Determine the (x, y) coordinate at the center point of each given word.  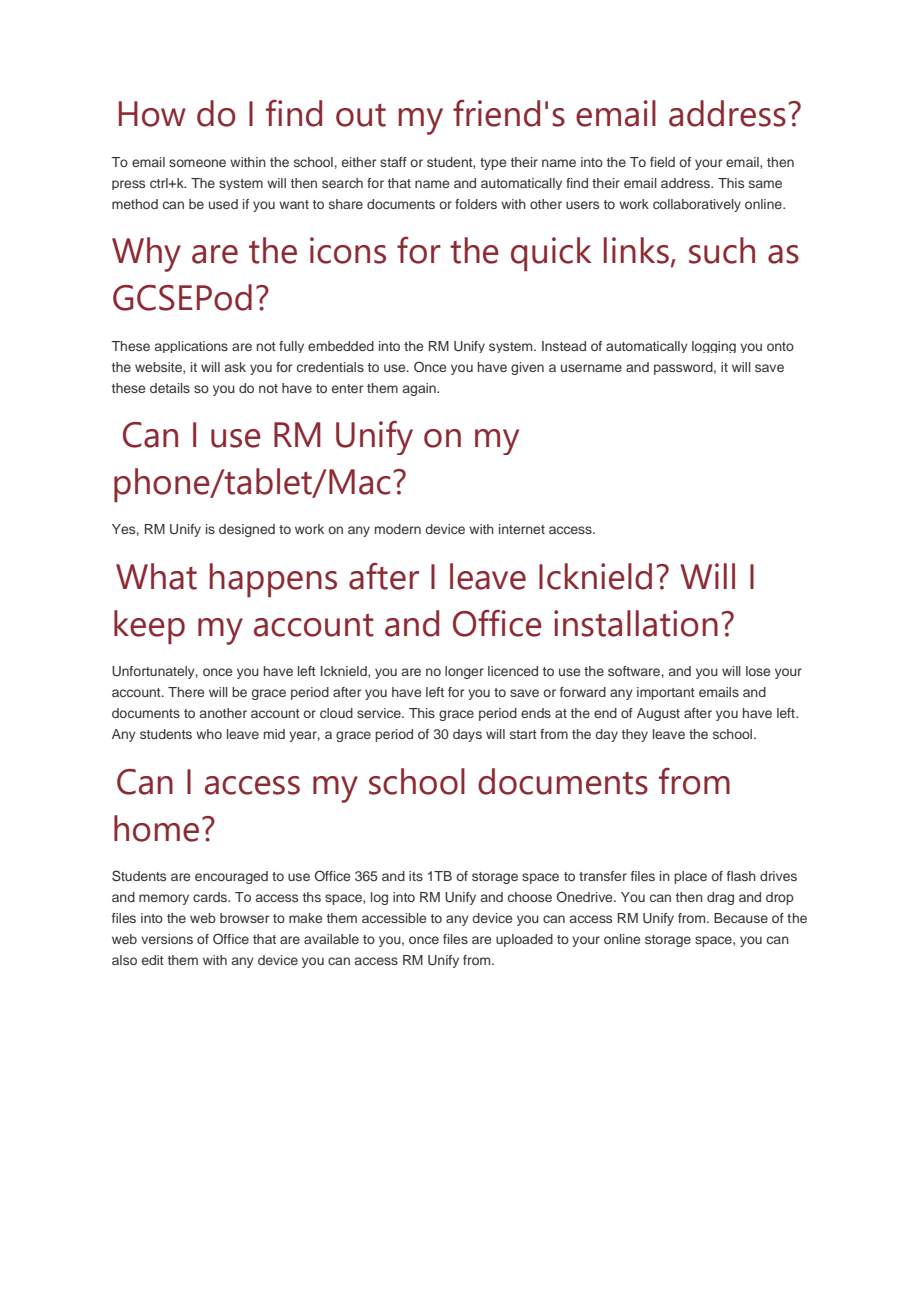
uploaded (524, 940)
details (170, 388)
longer (464, 672)
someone (197, 163)
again (420, 389)
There (186, 692)
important (666, 693)
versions (167, 939)
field (662, 162)
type (493, 164)
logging (714, 347)
